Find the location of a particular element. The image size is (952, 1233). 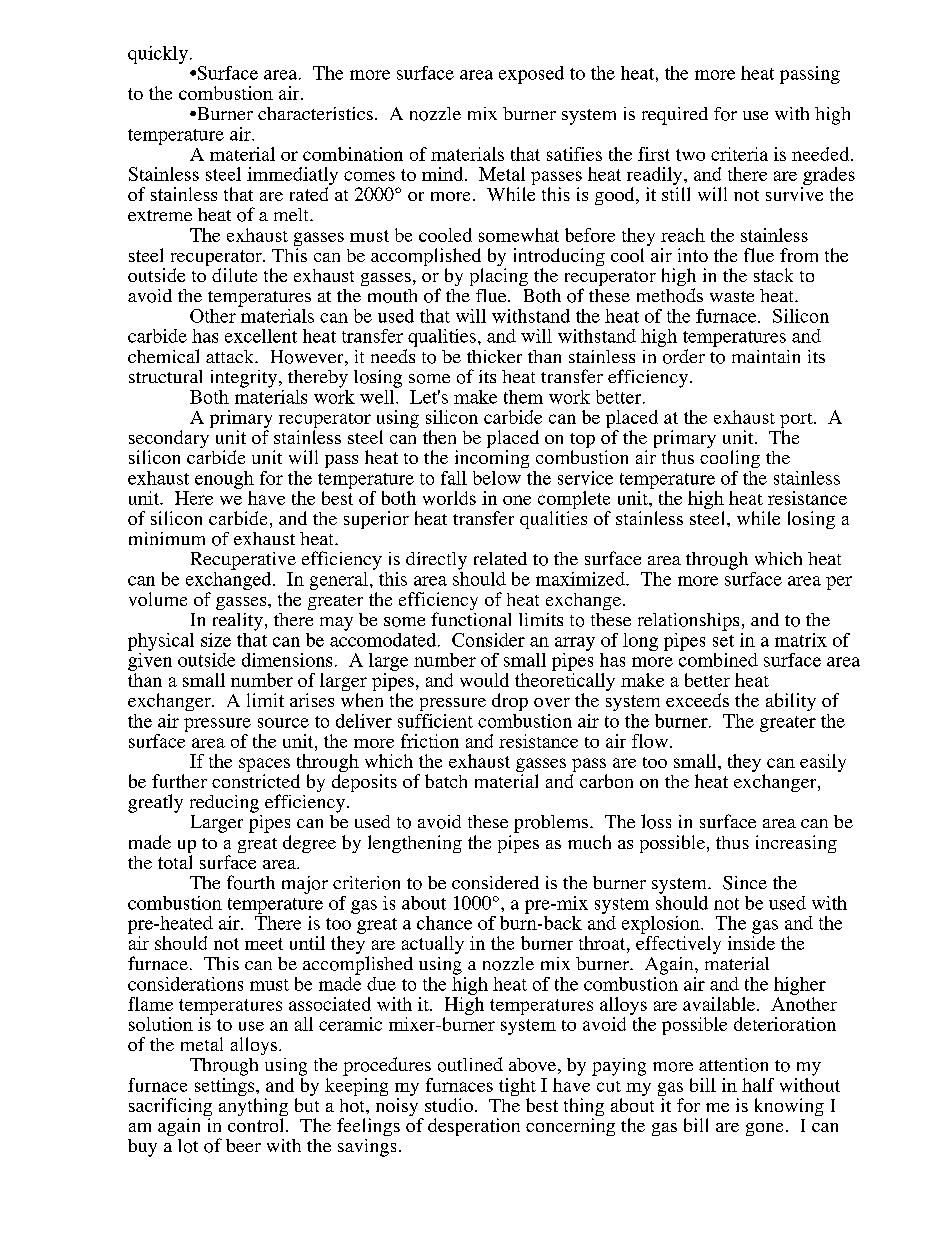

ability is located at coordinates (791, 702).
